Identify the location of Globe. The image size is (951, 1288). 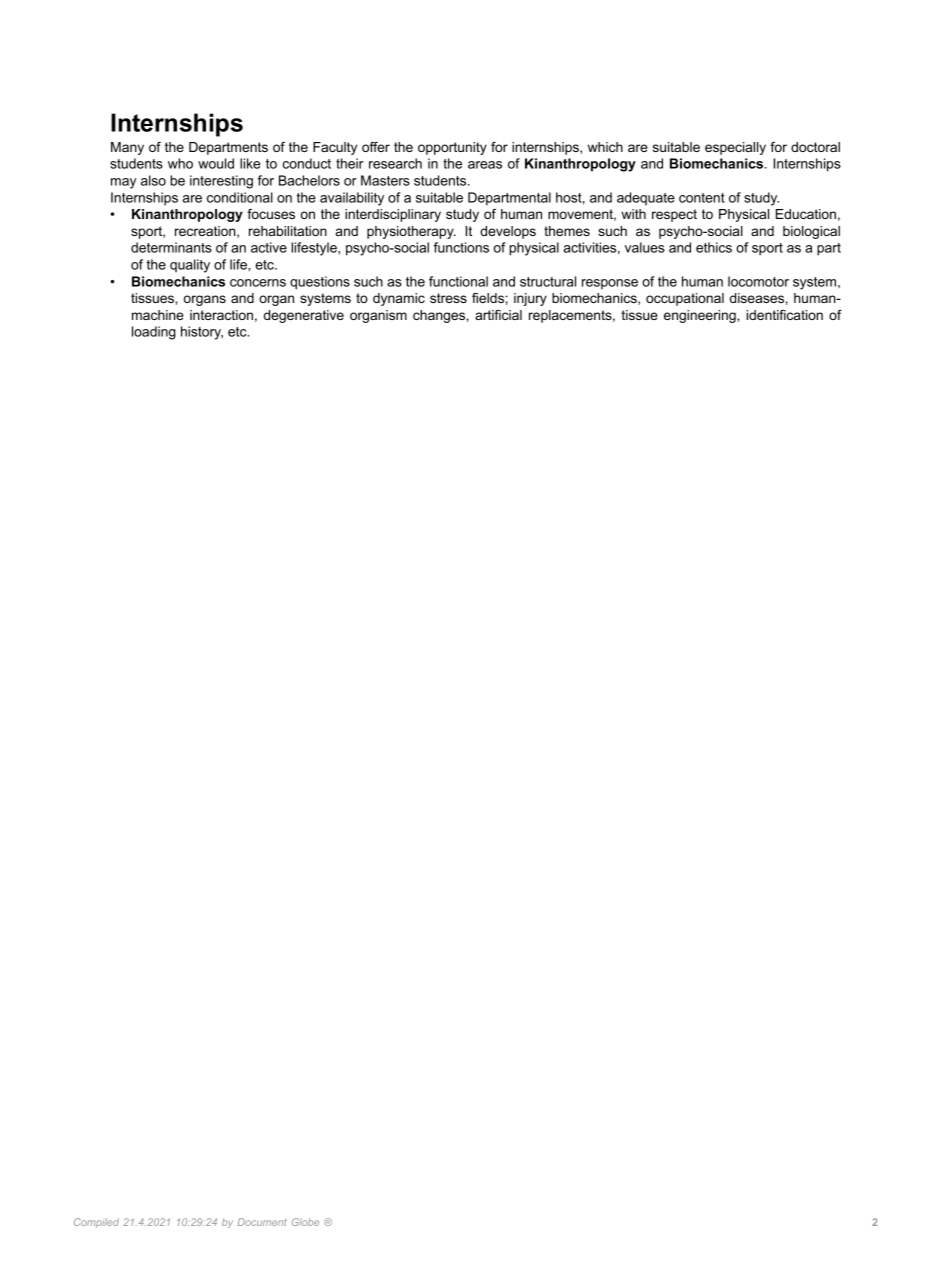
(305, 1222).
